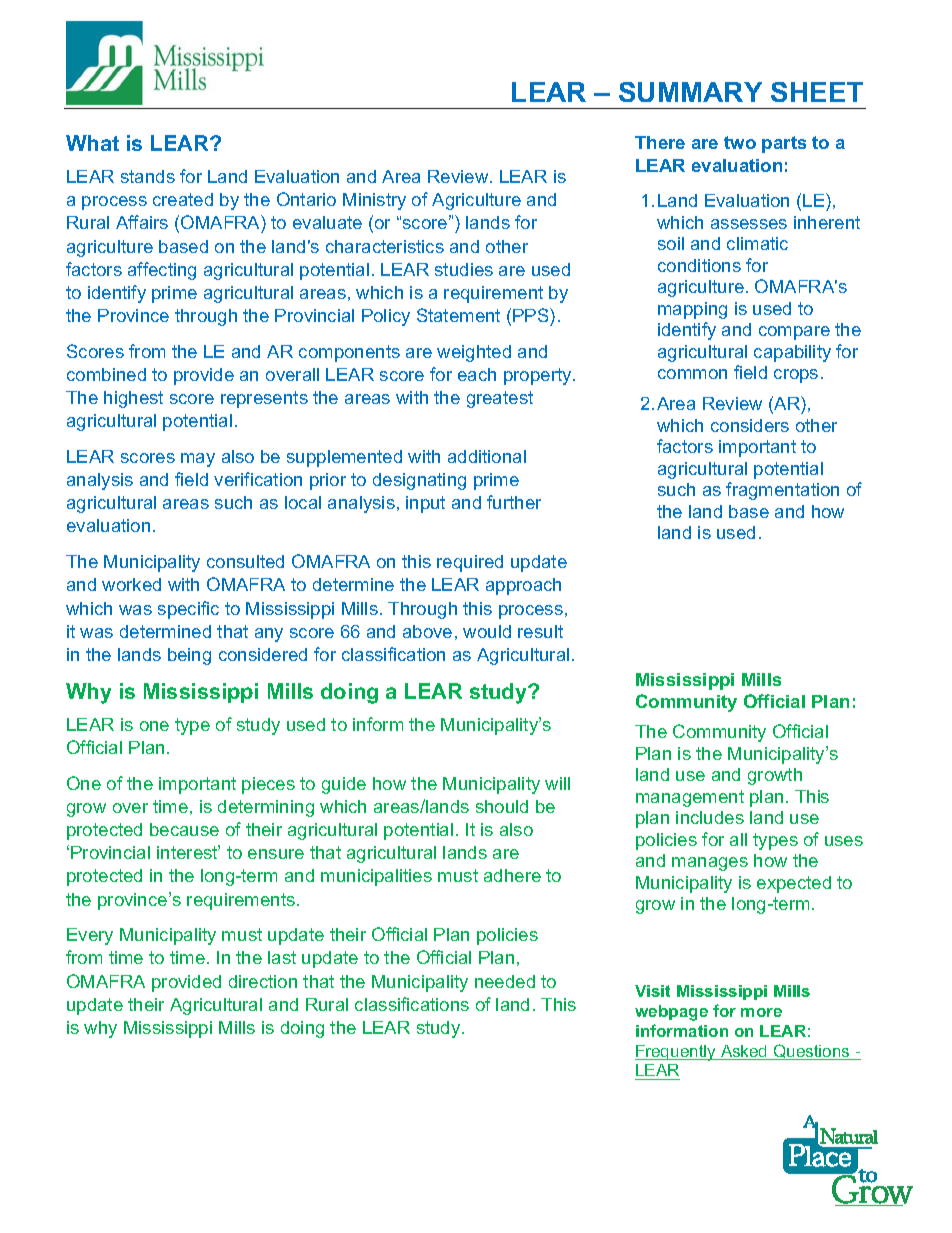 The width and height of the screenshot is (952, 1233). I want to click on needed, so click(505, 981).
